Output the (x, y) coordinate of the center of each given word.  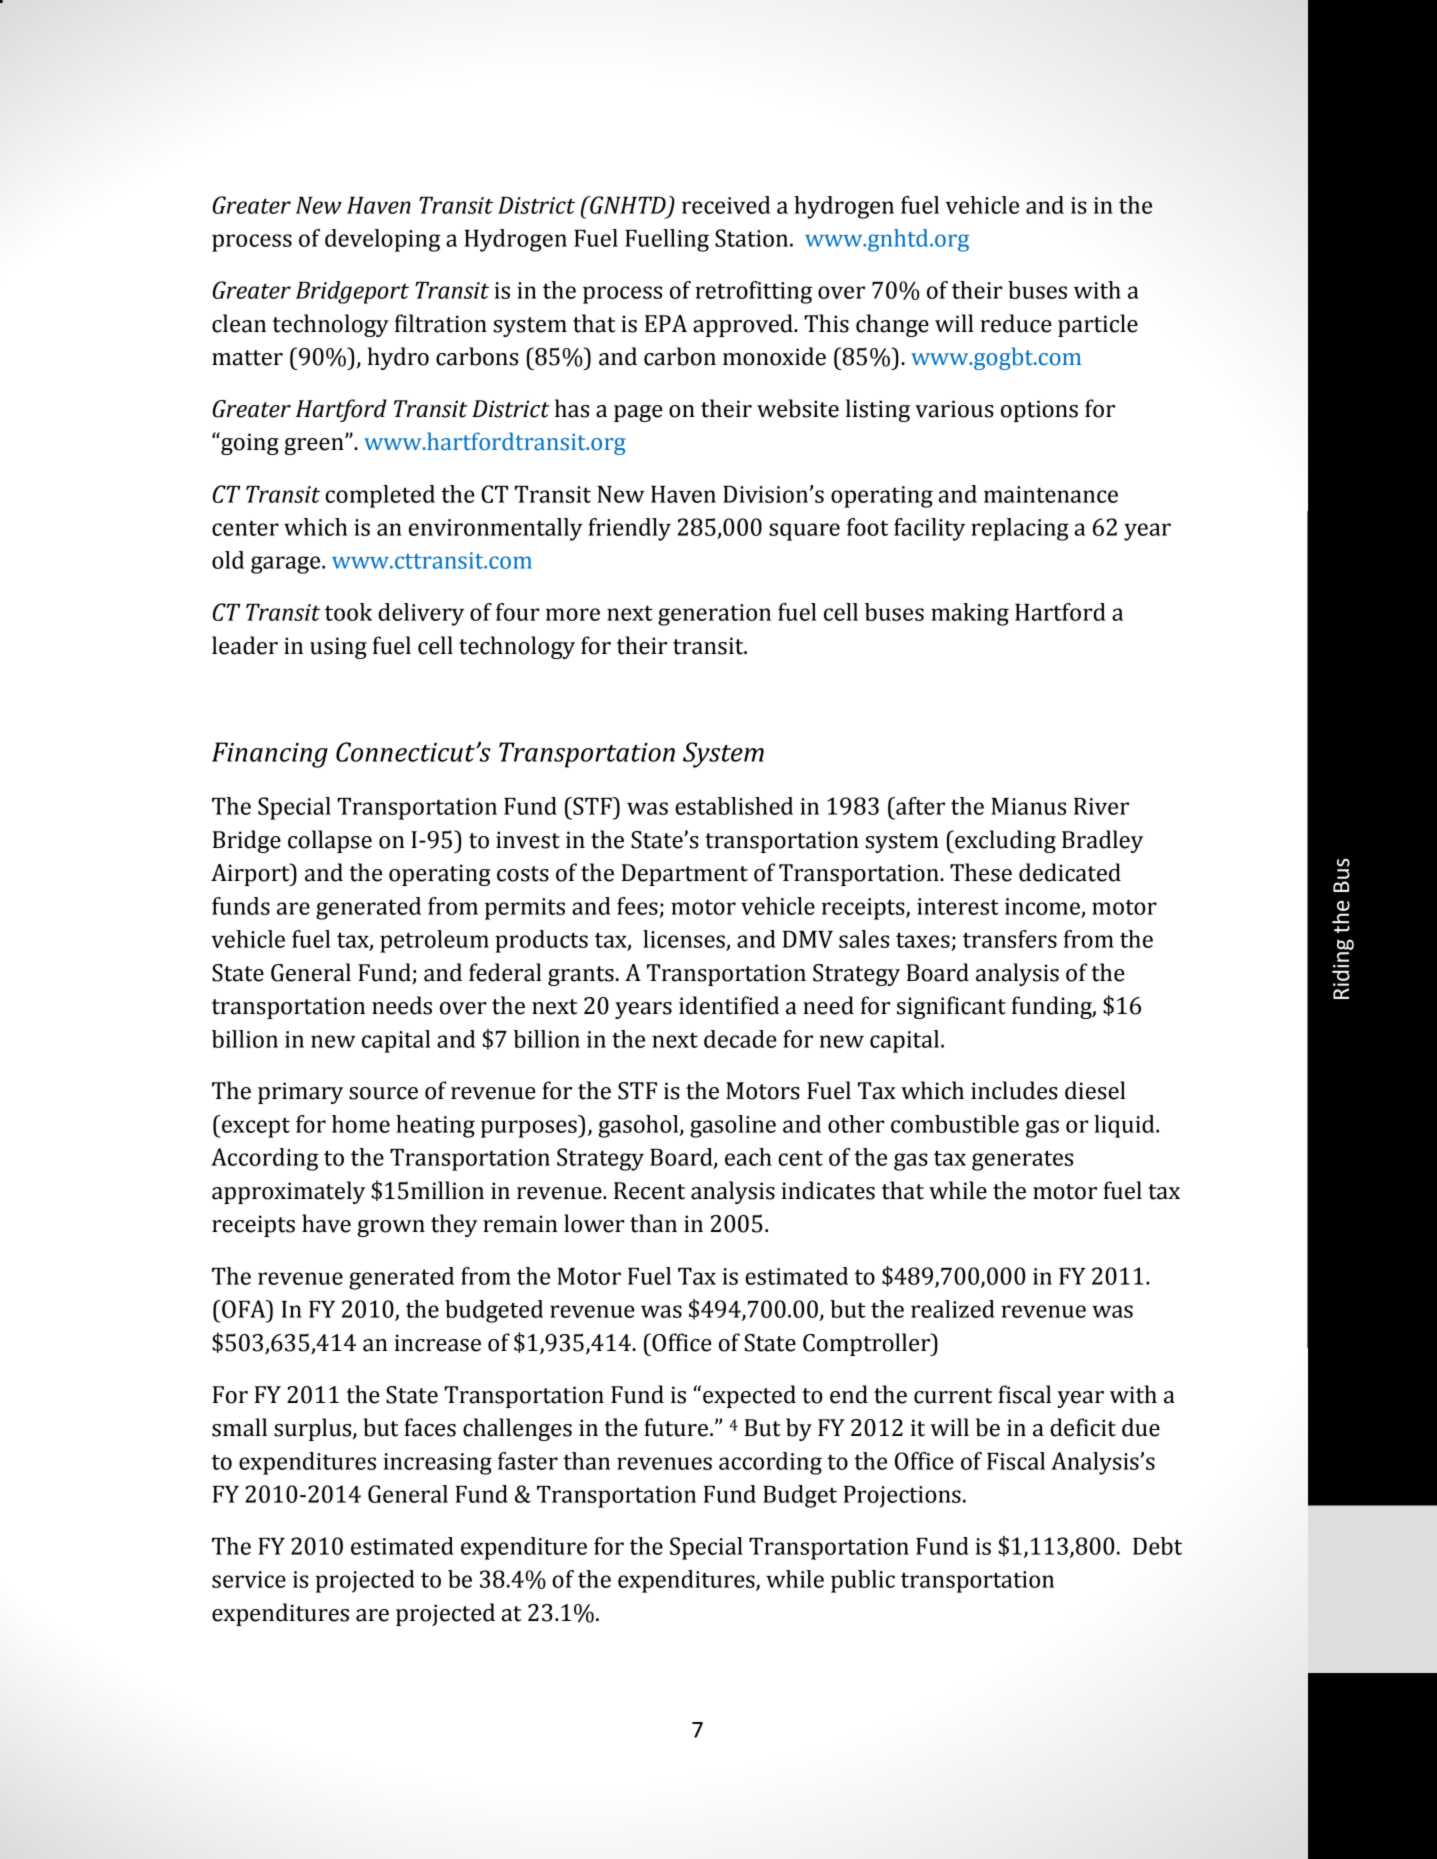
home (361, 1124)
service (249, 1579)
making (970, 614)
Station (751, 238)
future (676, 1427)
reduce (1016, 323)
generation (714, 615)
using (338, 648)
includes (1014, 1090)
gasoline (733, 1126)
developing (383, 240)
